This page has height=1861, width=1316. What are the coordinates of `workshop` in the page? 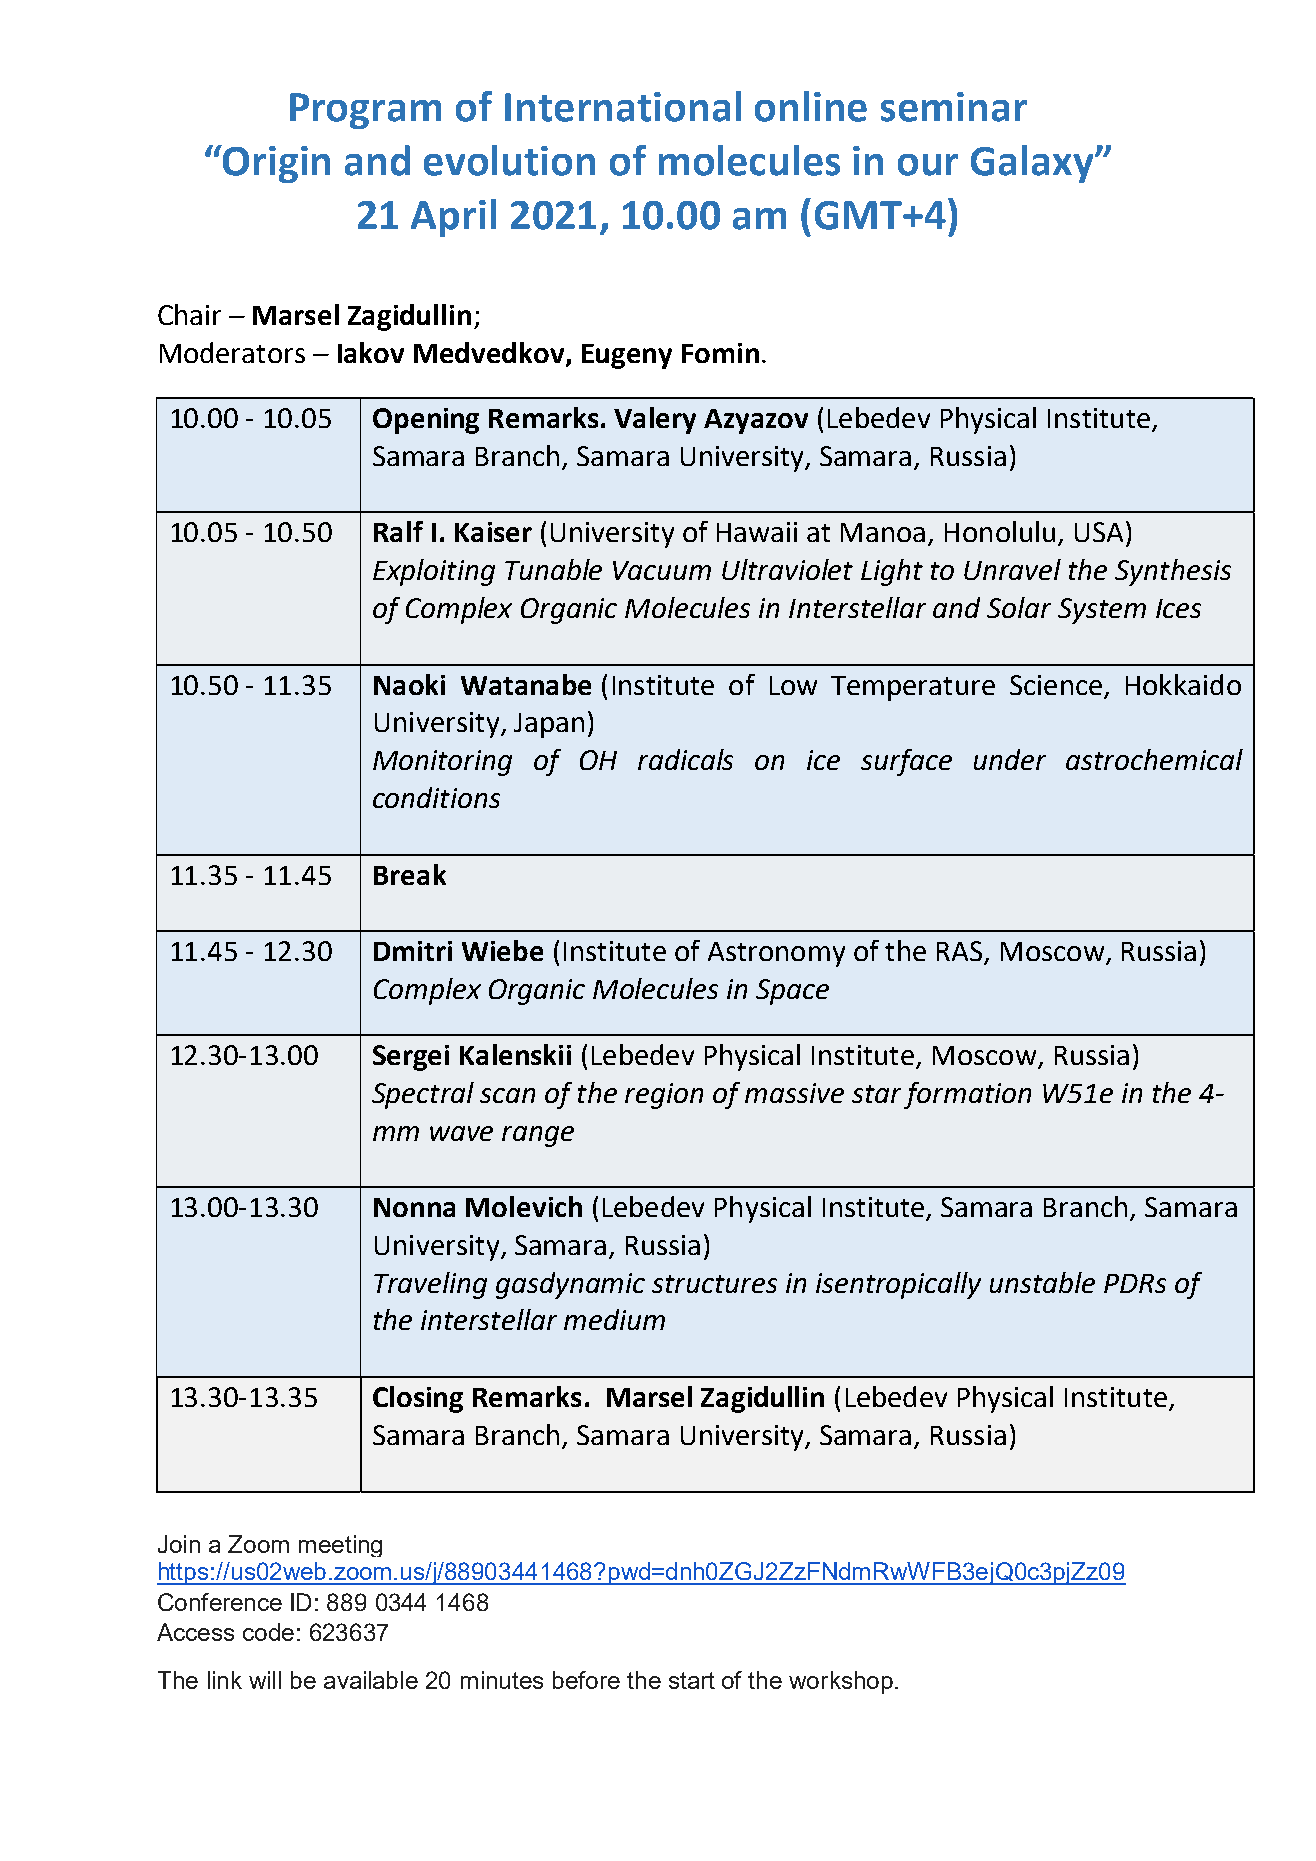 It's located at (841, 1682).
